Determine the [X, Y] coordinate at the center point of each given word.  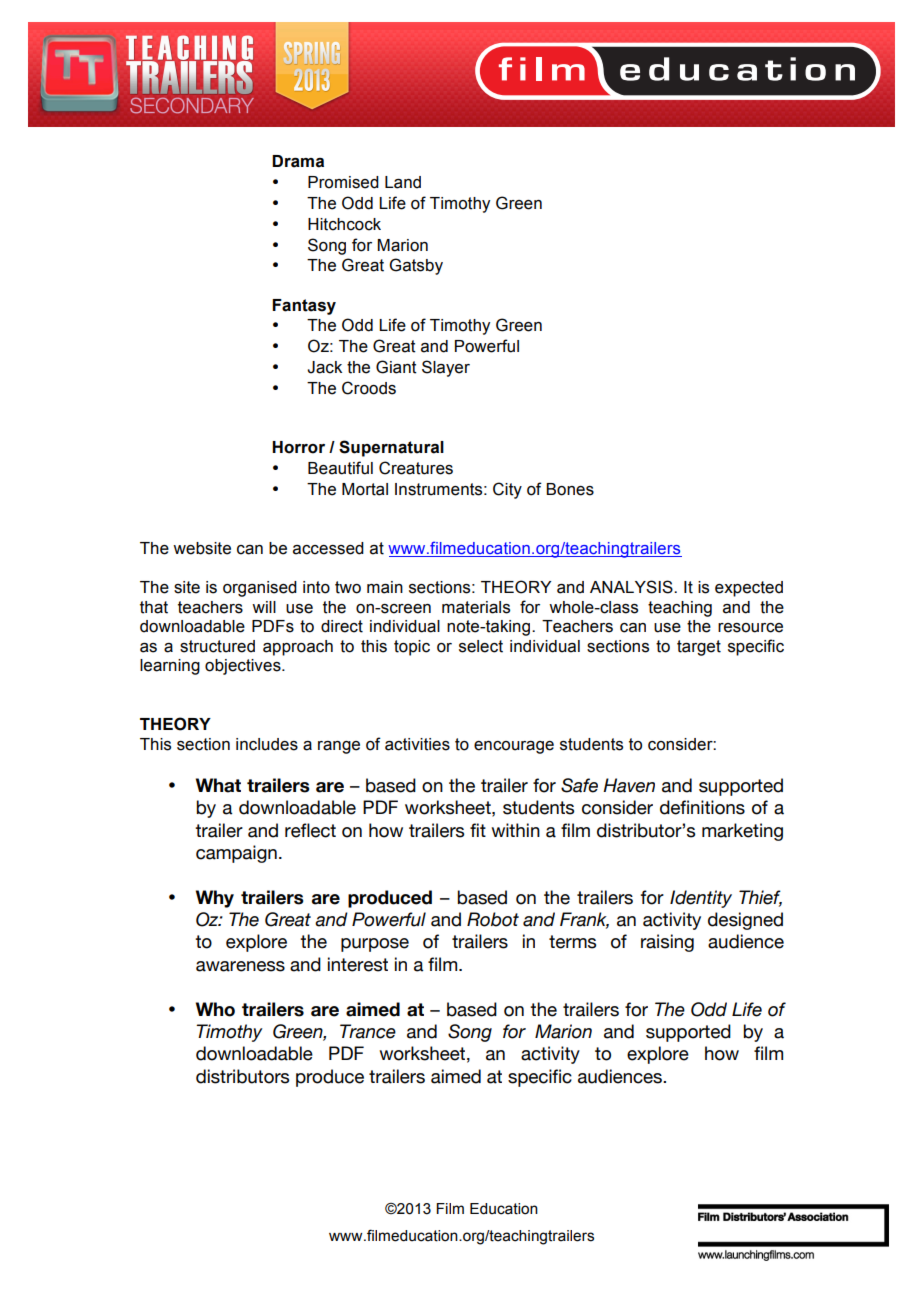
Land [403, 182]
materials [476, 607]
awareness [240, 966]
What [218, 785]
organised [260, 589]
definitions [702, 807]
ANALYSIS [632, 587]
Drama [298, 161]
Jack [324, 367]
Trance [368, 1031]
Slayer [446, 368]
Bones [570, 489]
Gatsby [416, 266]
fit [478, 830]
